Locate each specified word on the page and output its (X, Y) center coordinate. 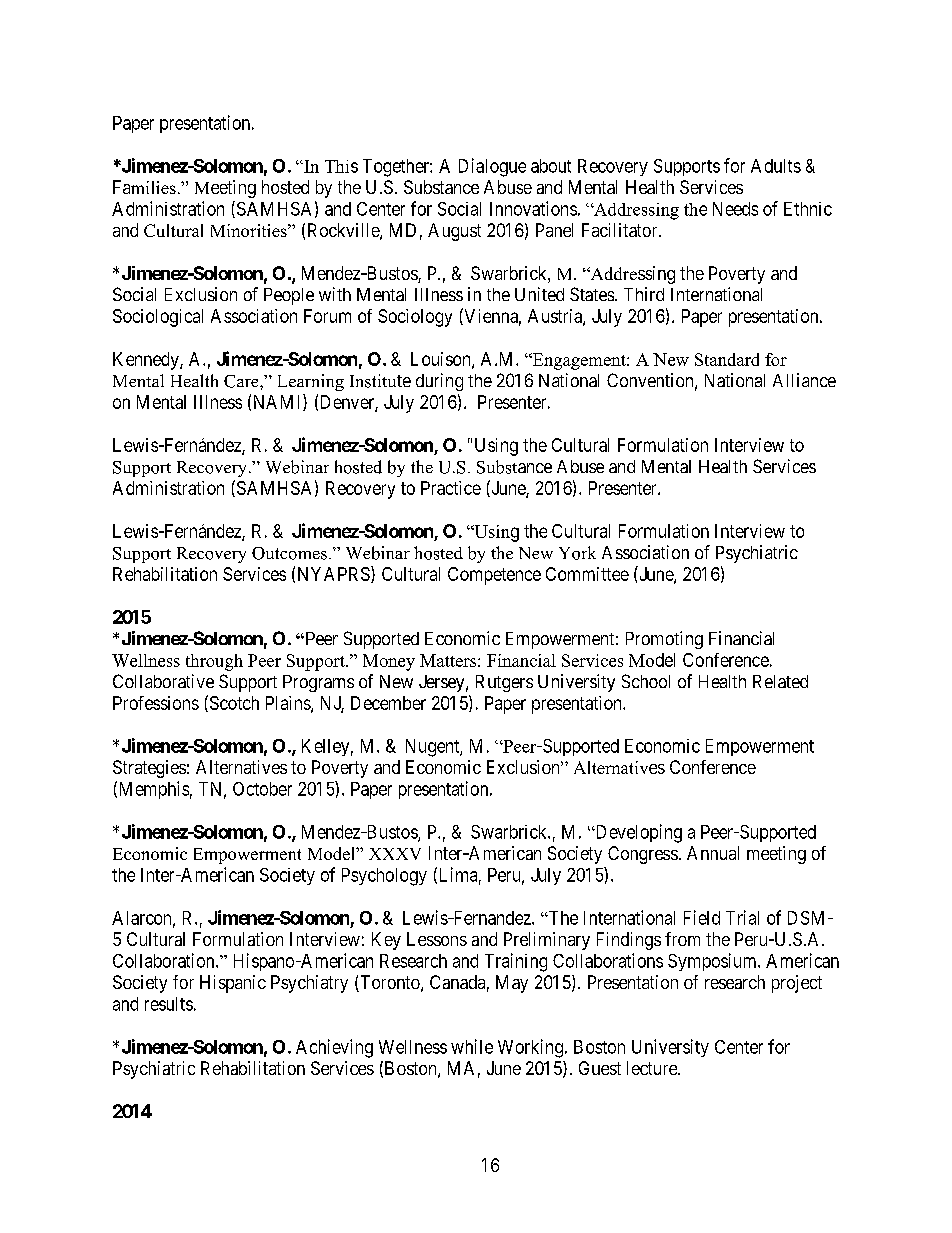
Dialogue (492, 167)
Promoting (664, 640)
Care (242, 381)
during (439, 382)
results (169, 1004)
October (262, 789)
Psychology (384, 877)
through (214, 662)
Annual (713, 853)
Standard (727, 359)
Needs (735, 209)
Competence (494, 576)
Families (144, 187)
